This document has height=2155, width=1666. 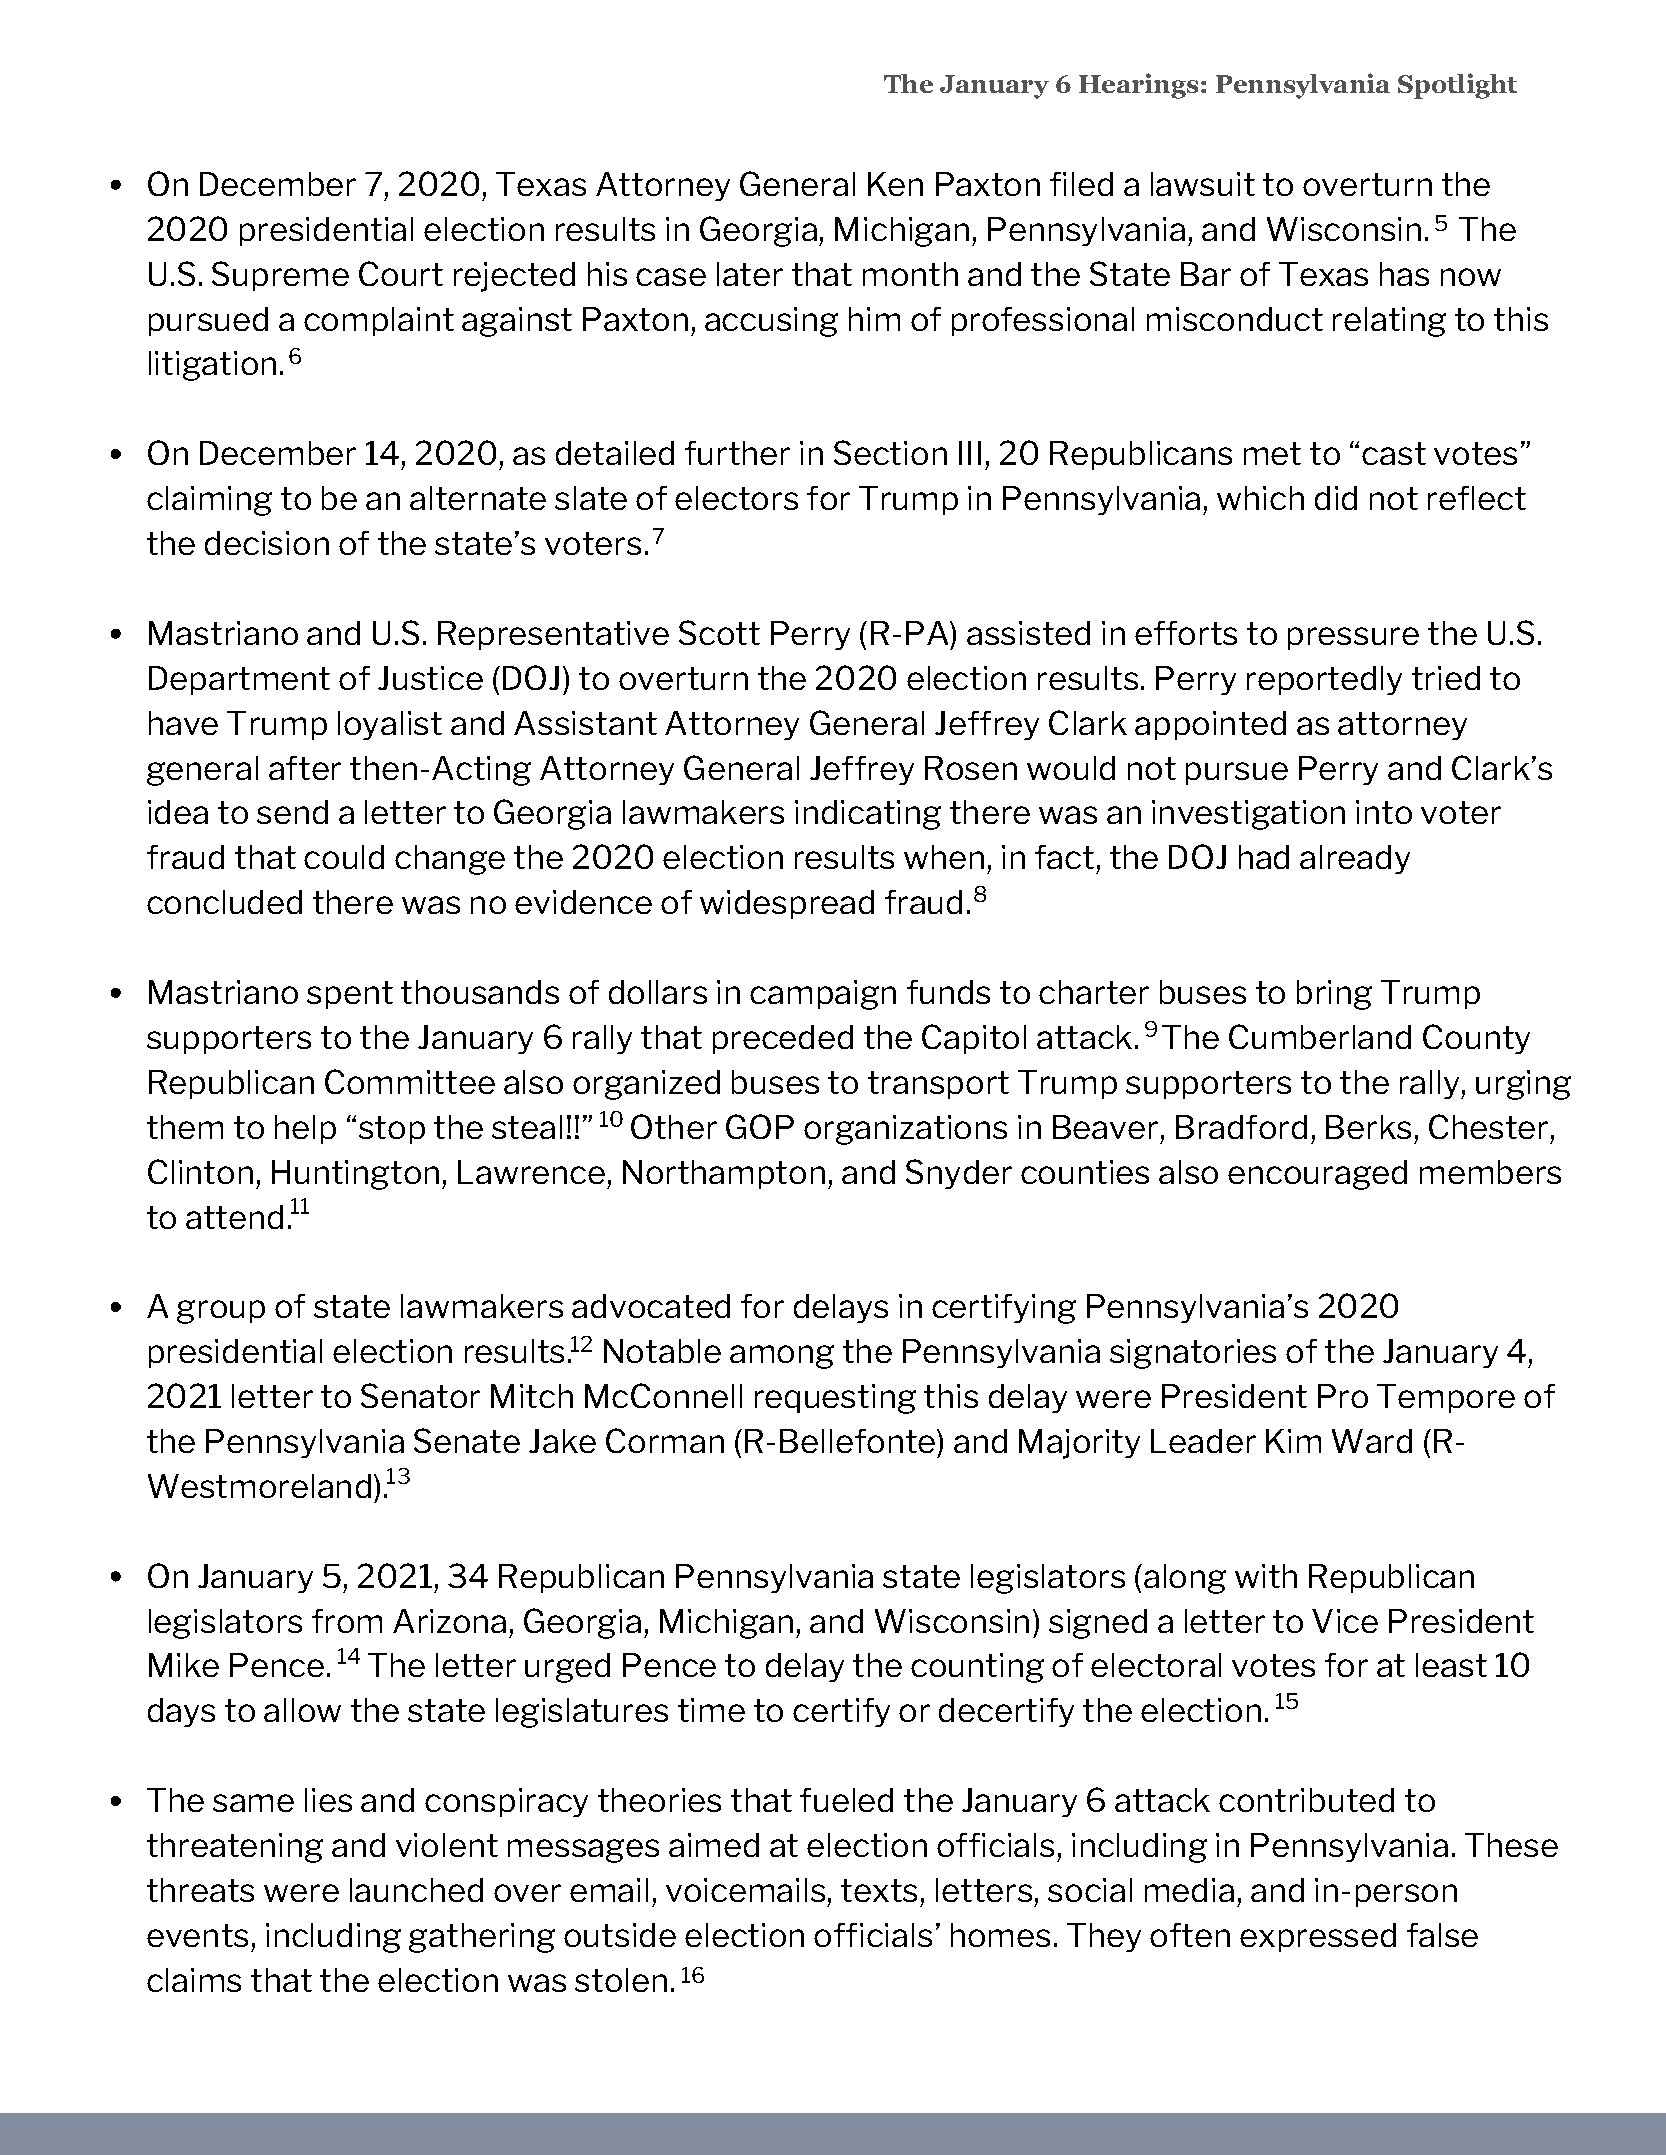 I want to click on texts, so click(x=879, y=1890).
